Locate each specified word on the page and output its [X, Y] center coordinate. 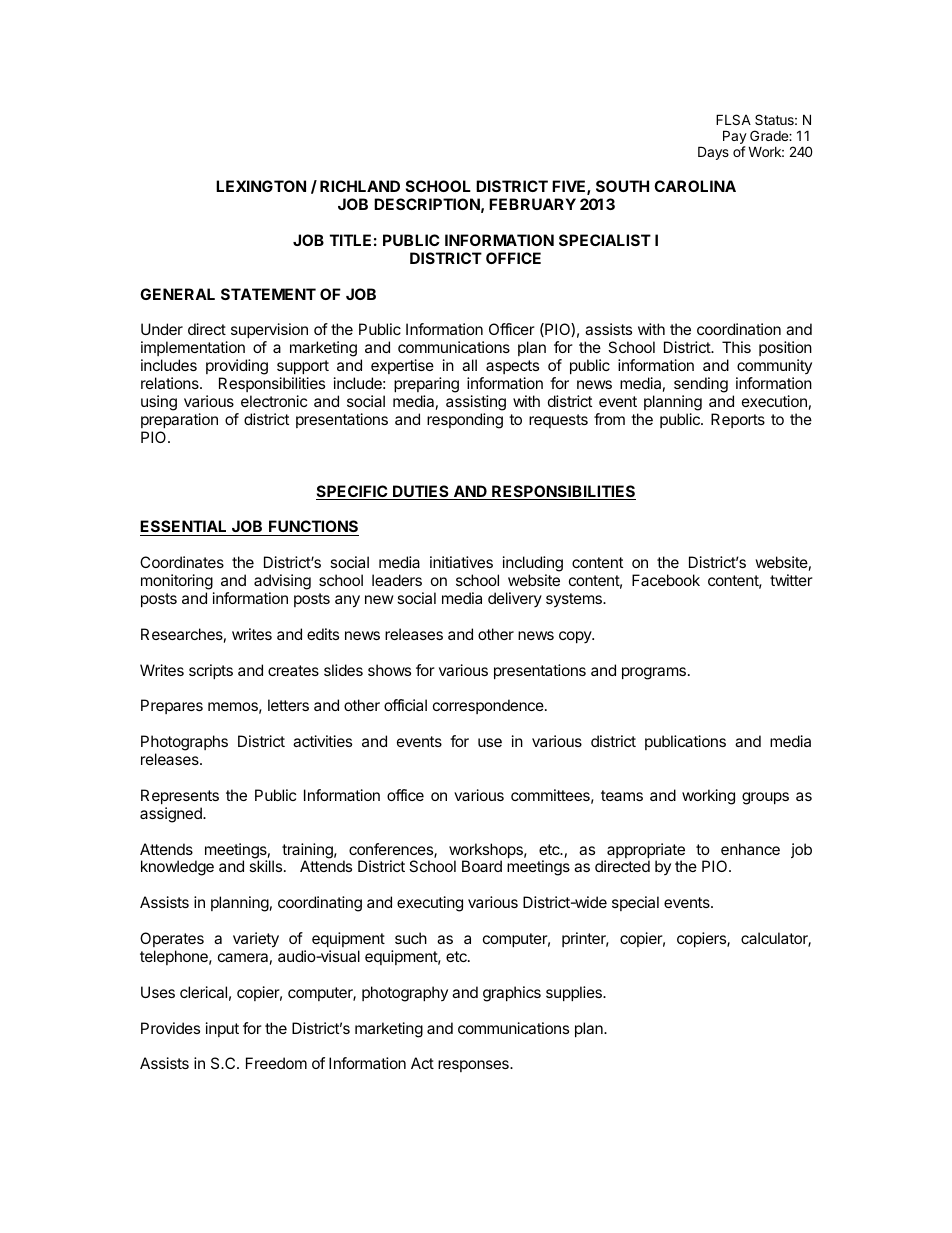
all [469, 365]
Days [713, 153]
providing [237, 368]
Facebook [666, 580]
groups [765, 798]
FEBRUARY [532, 204]
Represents [180, 796]
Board [482, 866]
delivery [515, 599]
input [222, 1029]
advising [282, 582]
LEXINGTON [261, 186]
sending [701, 385]
